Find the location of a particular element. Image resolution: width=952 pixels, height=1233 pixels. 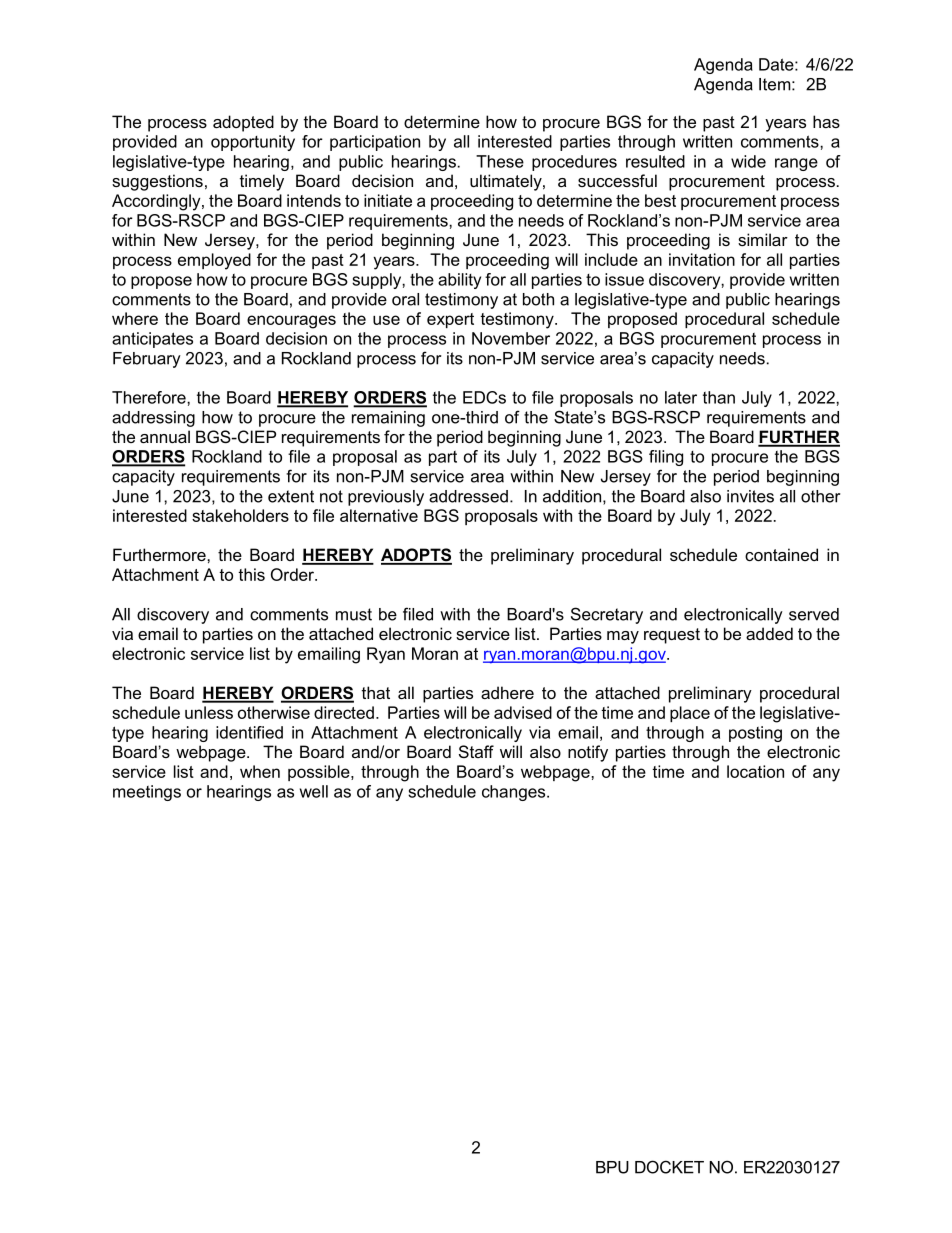

than is located at coordinates (719, 397).
